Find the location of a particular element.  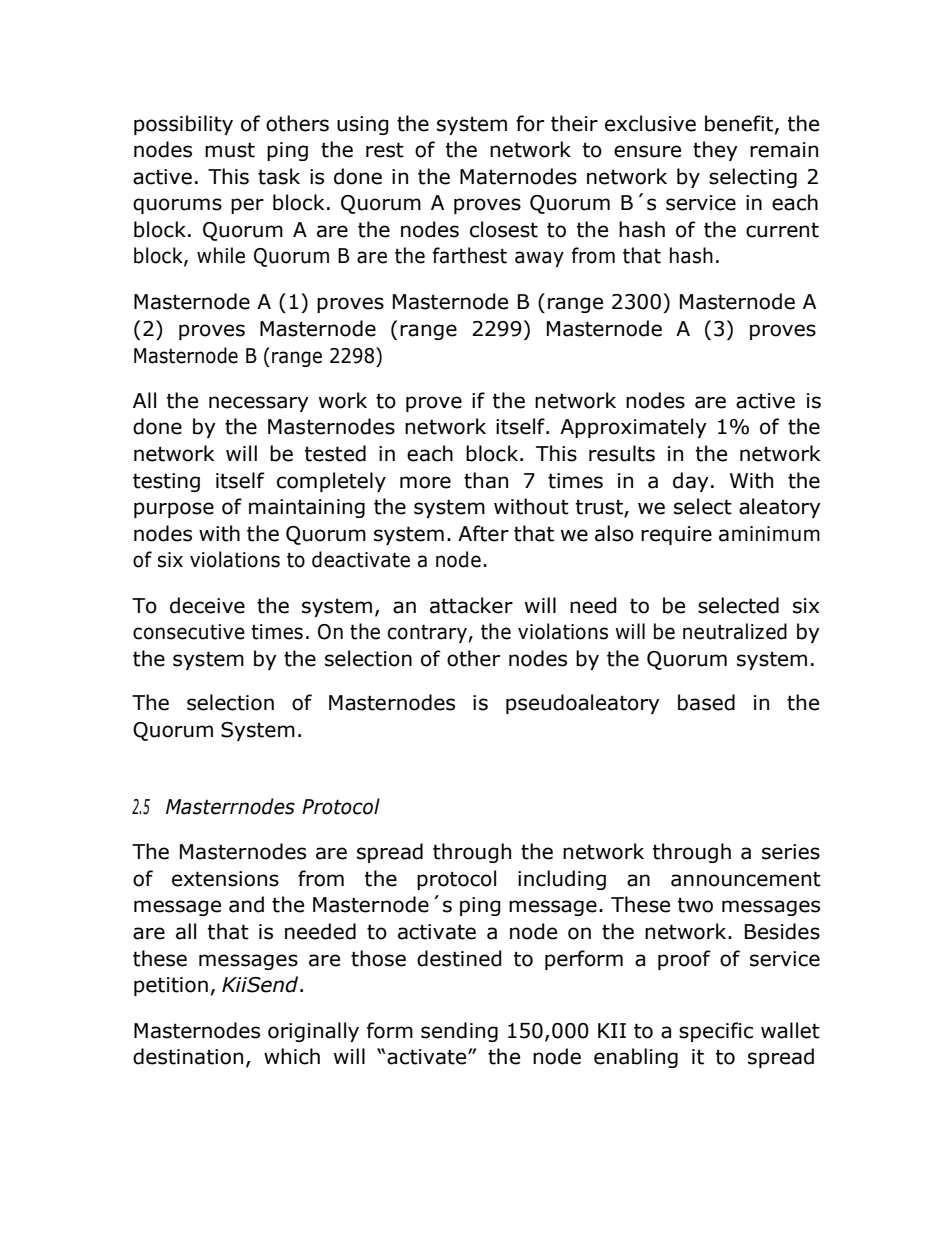

must is located at coordinates (230, 150).
